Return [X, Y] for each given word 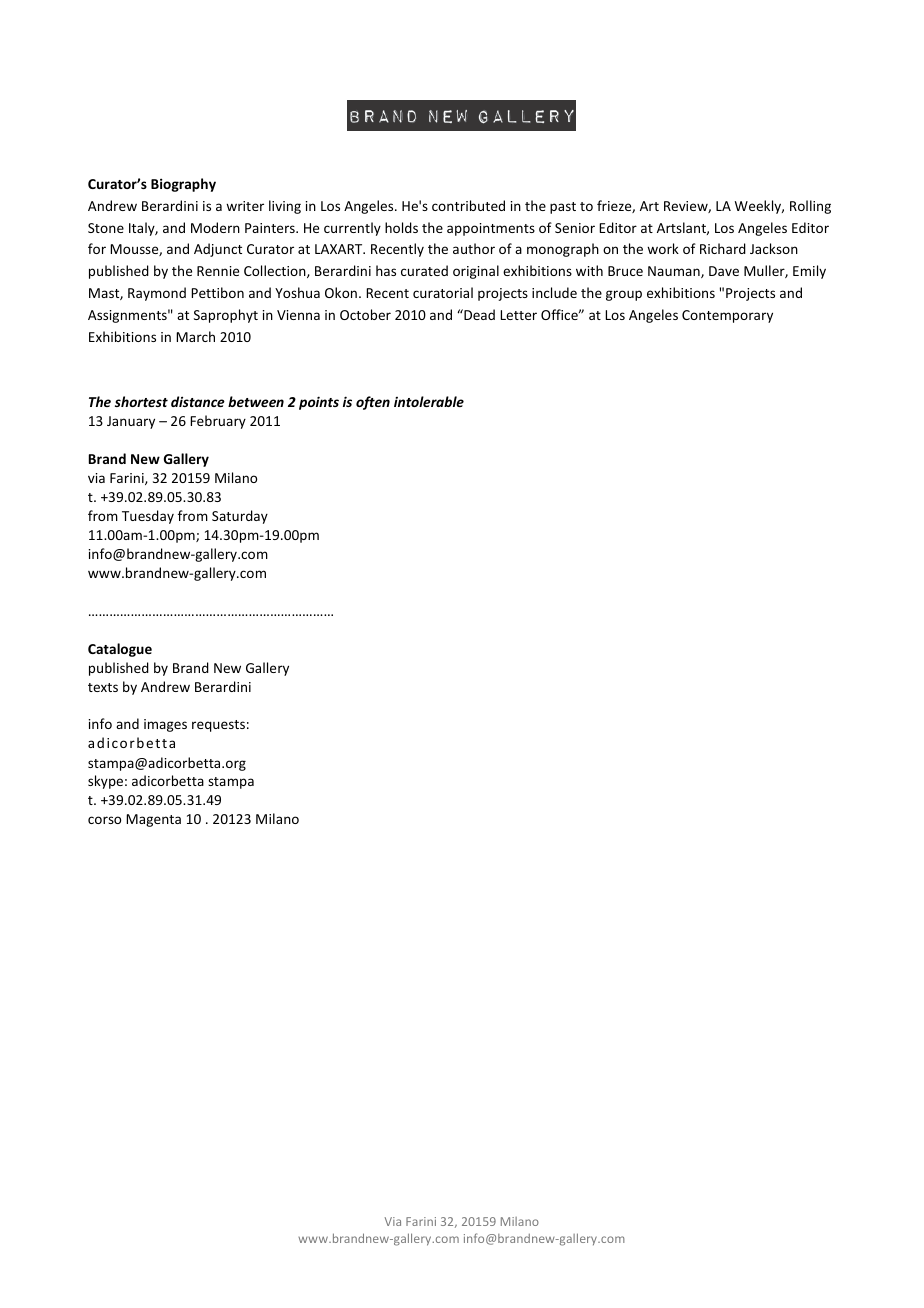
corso [104, 820]
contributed [468, 205]
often [373, 403]
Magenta [153, 820]
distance [198, 401]
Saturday [240, 517]
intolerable [429, 401]
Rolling [810, 207]
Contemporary [727, 316]
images [165, 725]
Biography [183, 185]
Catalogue [120, 650]
